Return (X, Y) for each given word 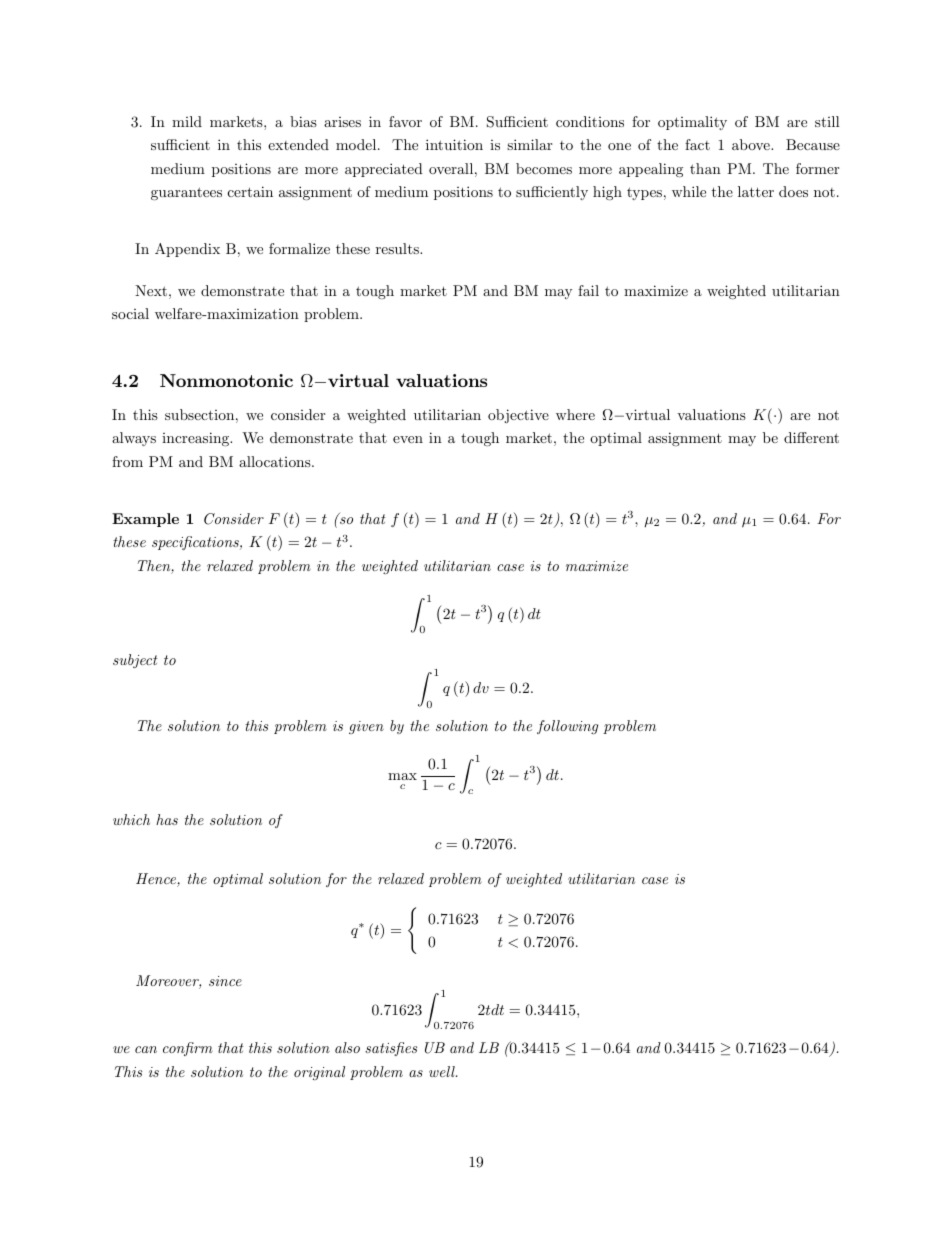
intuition (454, 144)
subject (135, 661)
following (567, 727)
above (752, 144)
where (575, 414)
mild (187, 121)
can (146, 1049)
